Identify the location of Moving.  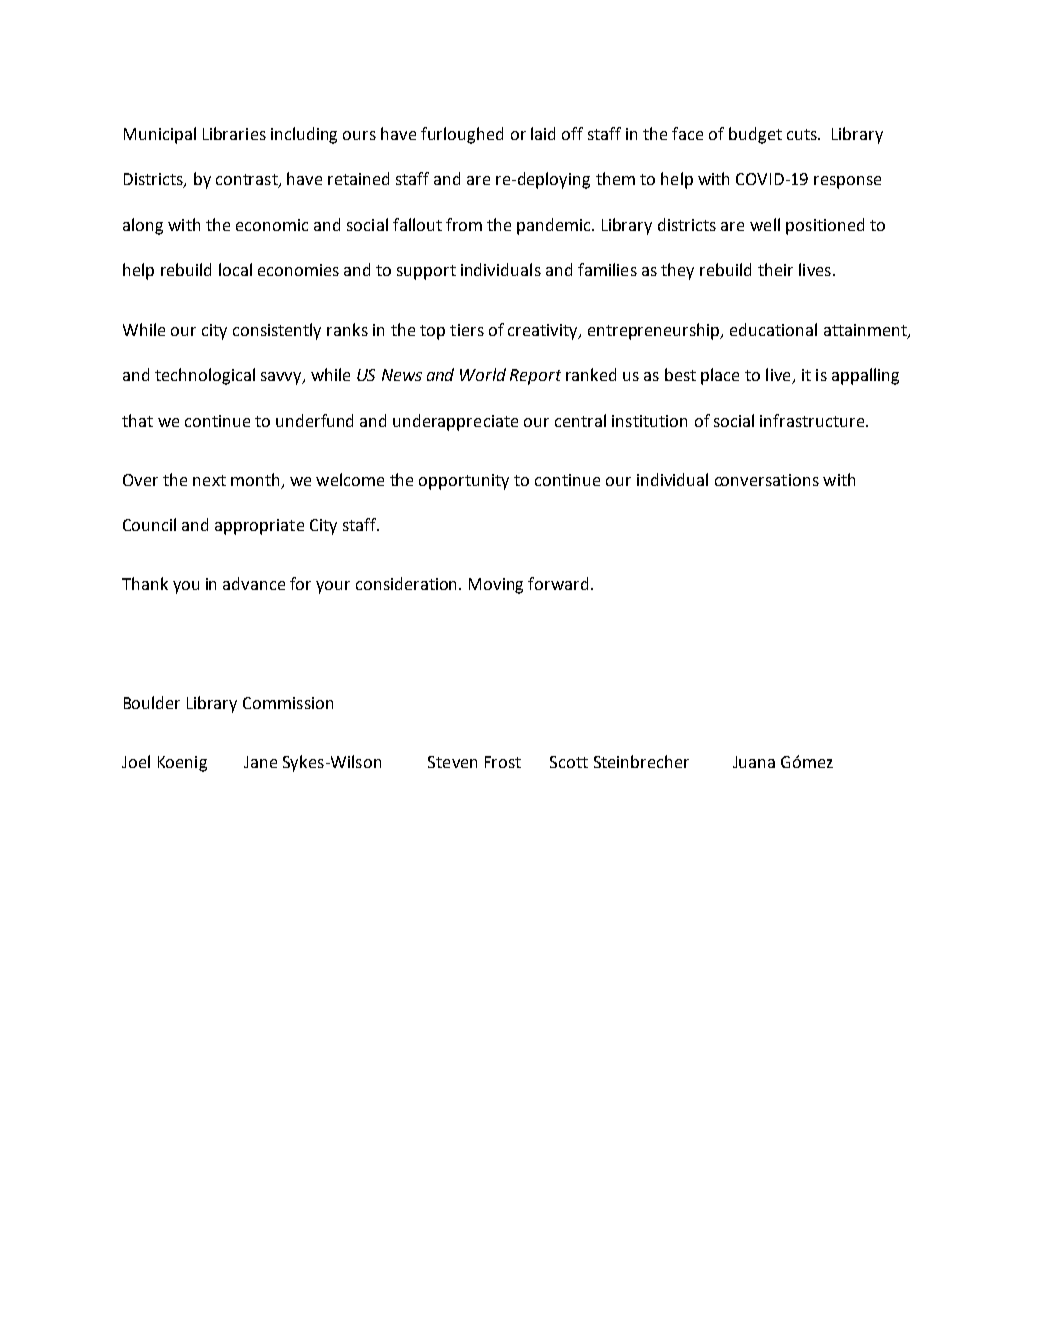
(496, 586).
